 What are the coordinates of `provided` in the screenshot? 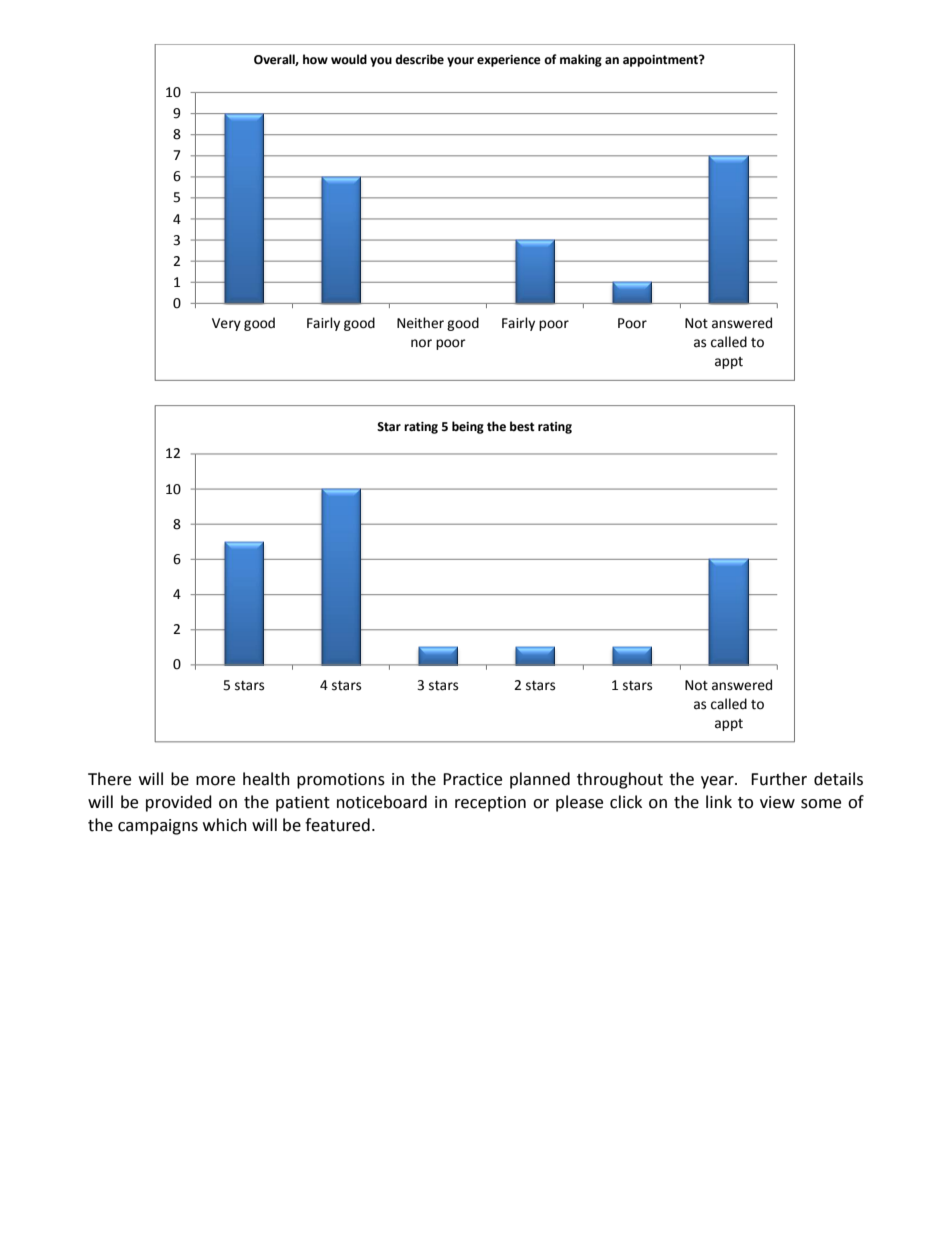 It's located at (179, 803).
